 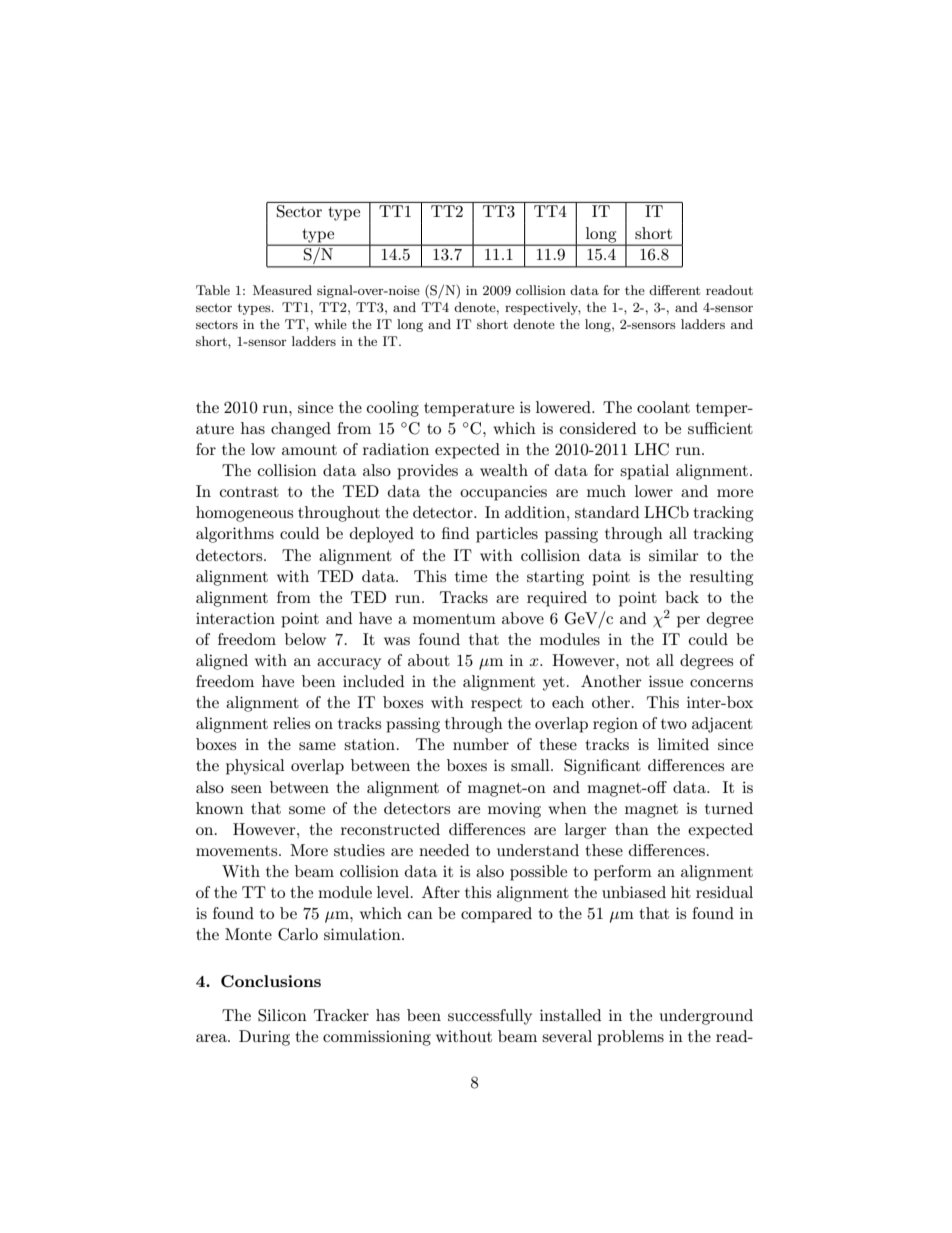 I want to click on algorithms, so click(x=235, y=535).
